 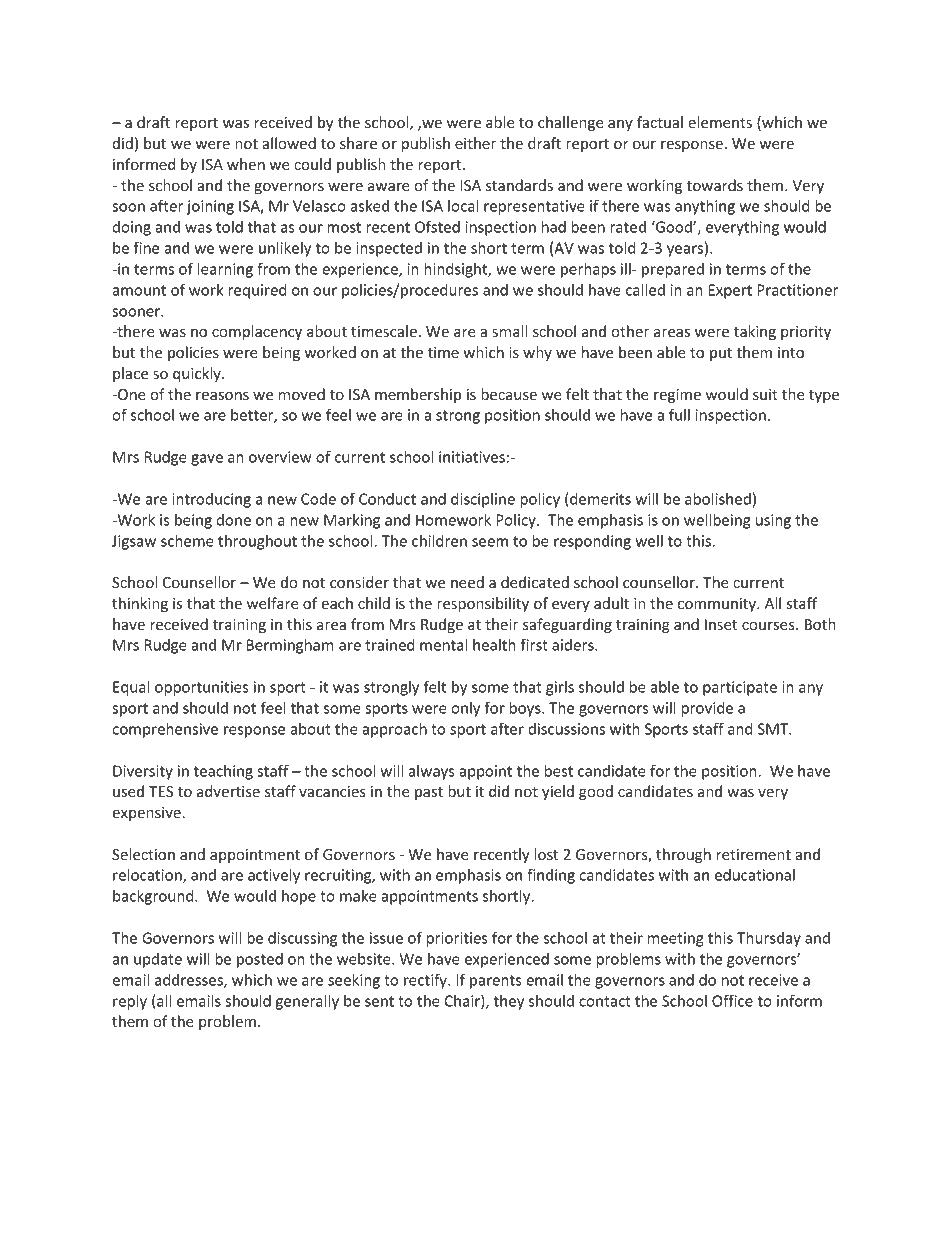 What do you see at coordinates (202, 688) in the screenshot?
I see `opportunities` at bounding box center [202, 688].
